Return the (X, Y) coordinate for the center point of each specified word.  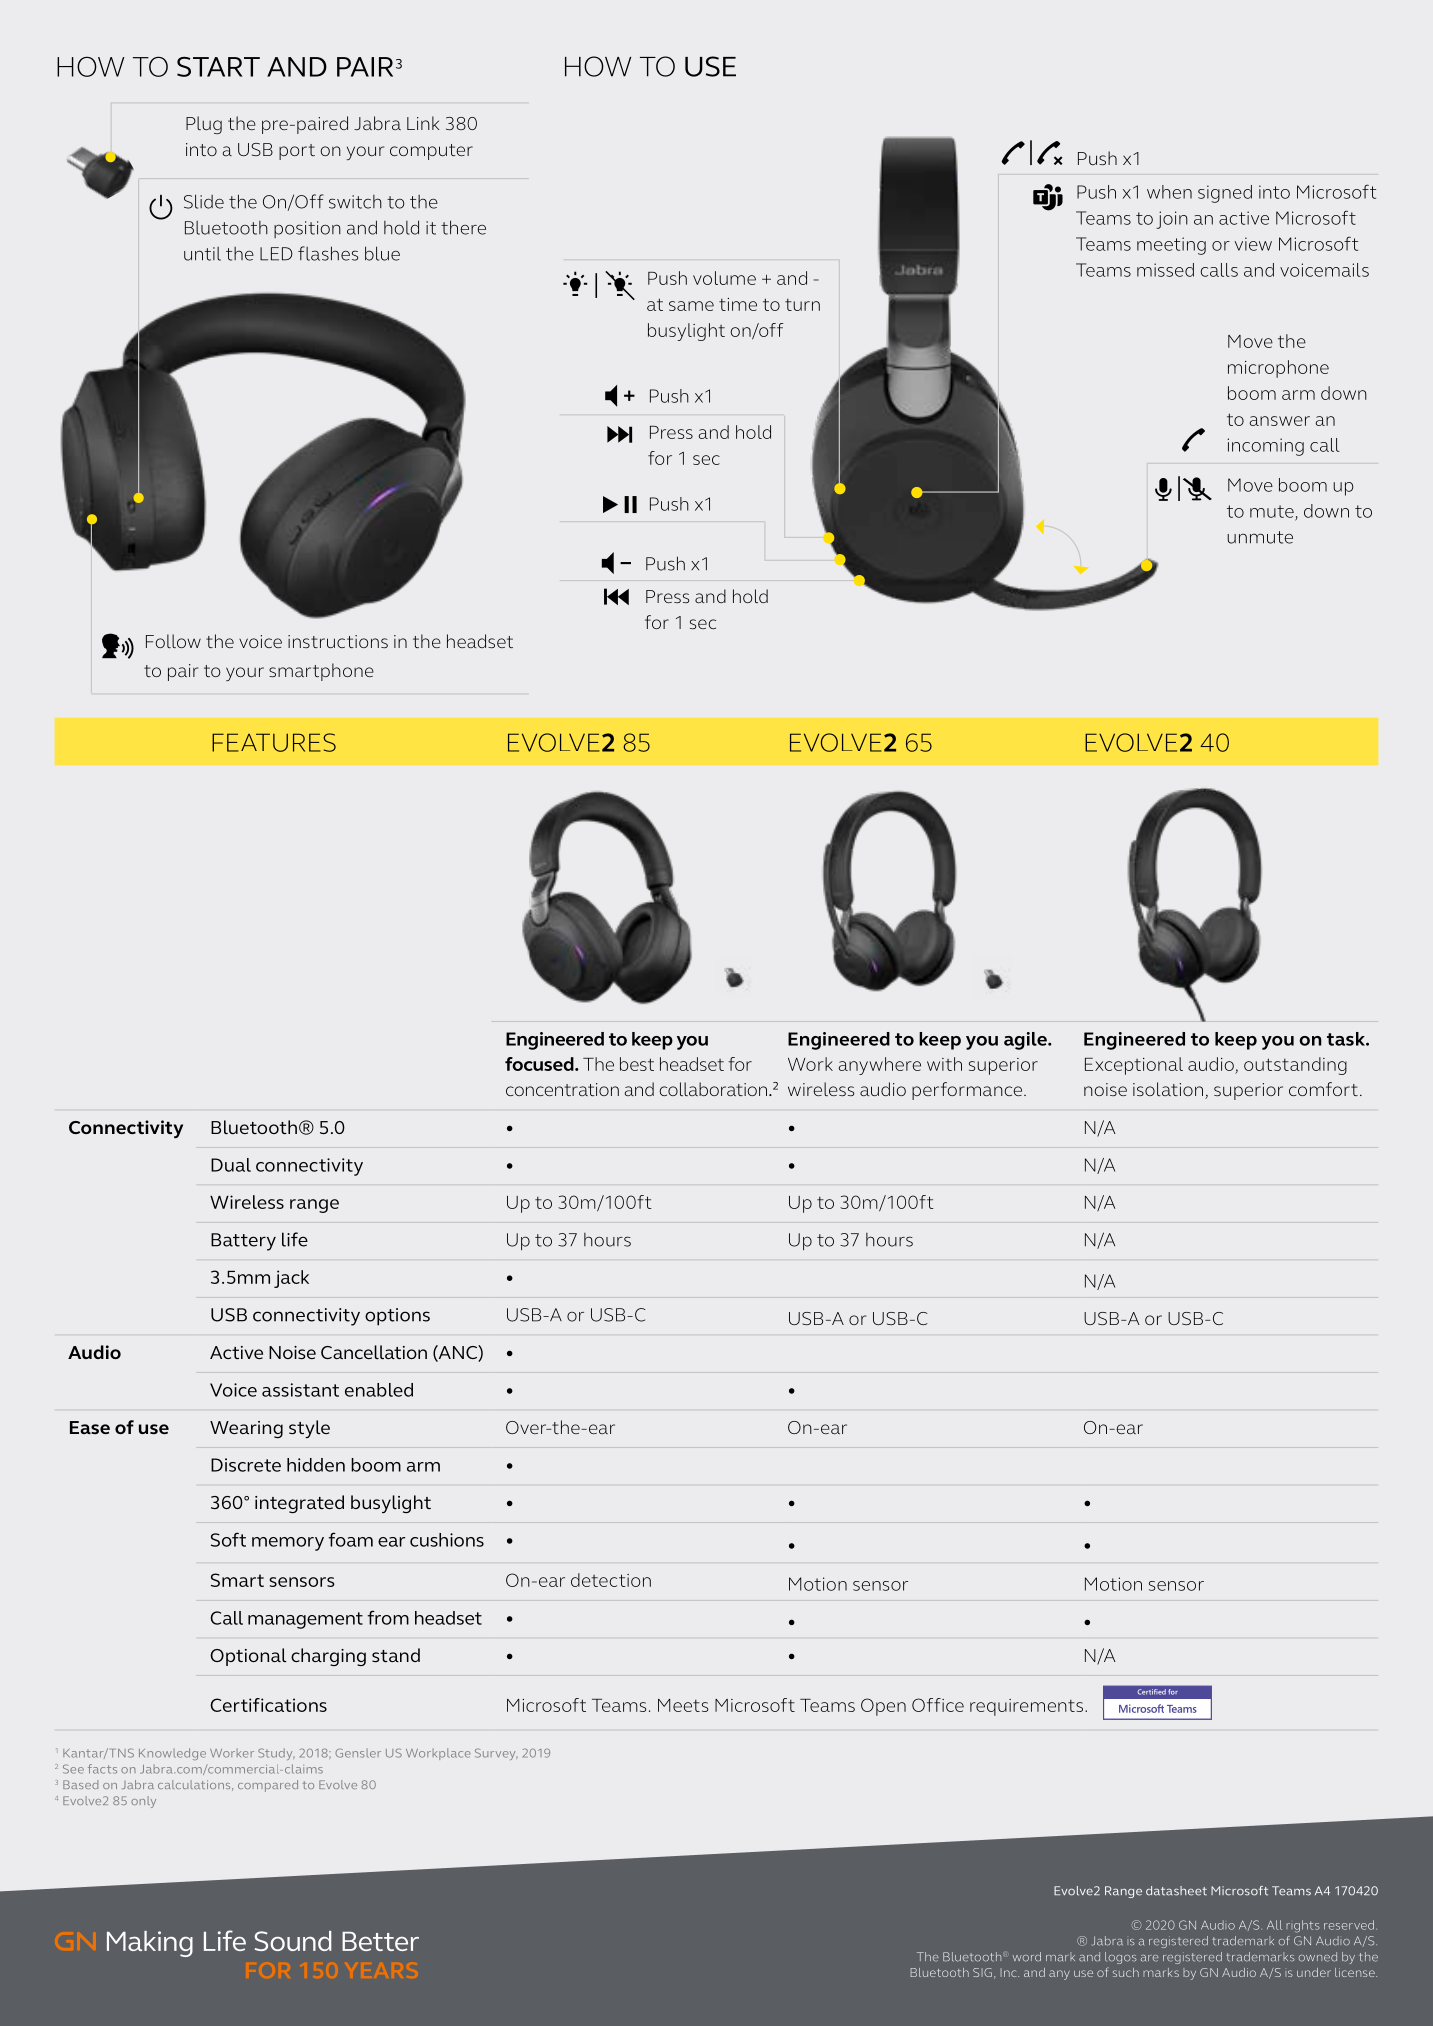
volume (724, 278)
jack (291, 1279)
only (143, 1802)
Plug (204, 125)
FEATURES (274, 742)
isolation (1169, 1090)
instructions (338, 641)
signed (1225, 194)
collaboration (713, 1089)
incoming (1266, 447)
